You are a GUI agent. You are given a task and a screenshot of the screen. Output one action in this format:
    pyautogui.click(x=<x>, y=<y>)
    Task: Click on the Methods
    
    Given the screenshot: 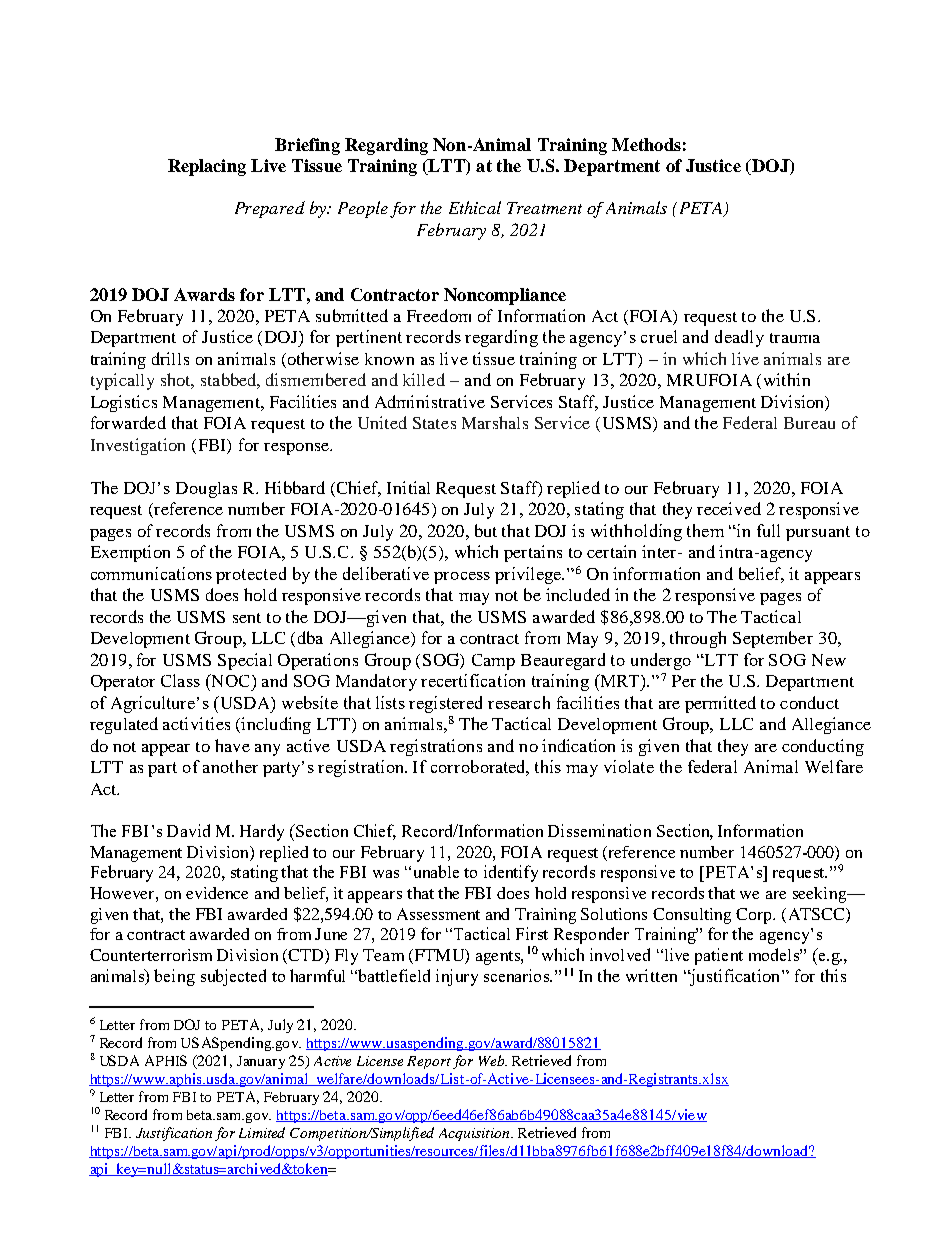 What is the action you would take?
    pyautogui.click(x=646, y=144)
